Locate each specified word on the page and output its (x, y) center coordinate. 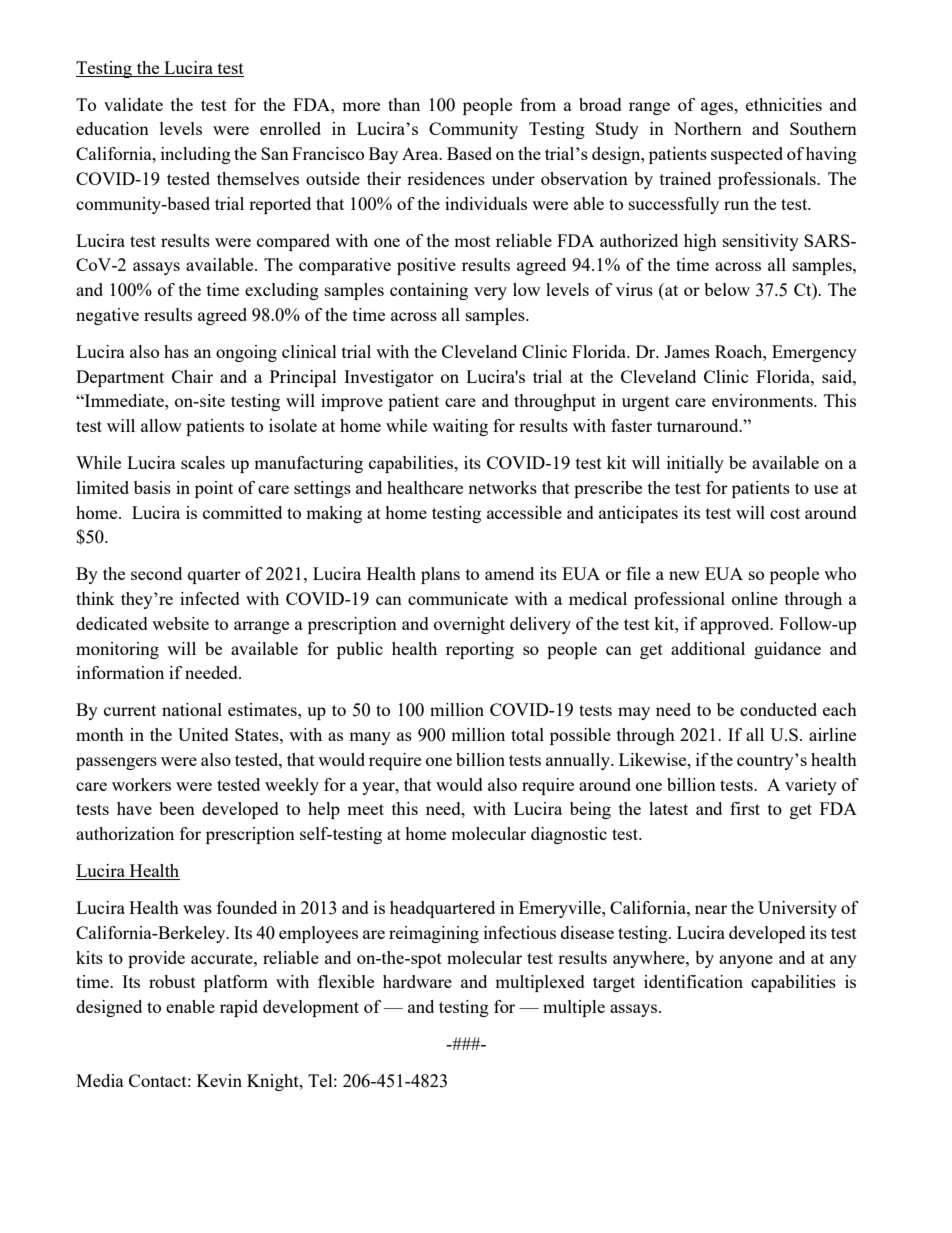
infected (210, 598)
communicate (458, 598)
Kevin (219, 1080)
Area (421, 153)
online (755, 598)
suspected (747, 155)
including (196, 155)
